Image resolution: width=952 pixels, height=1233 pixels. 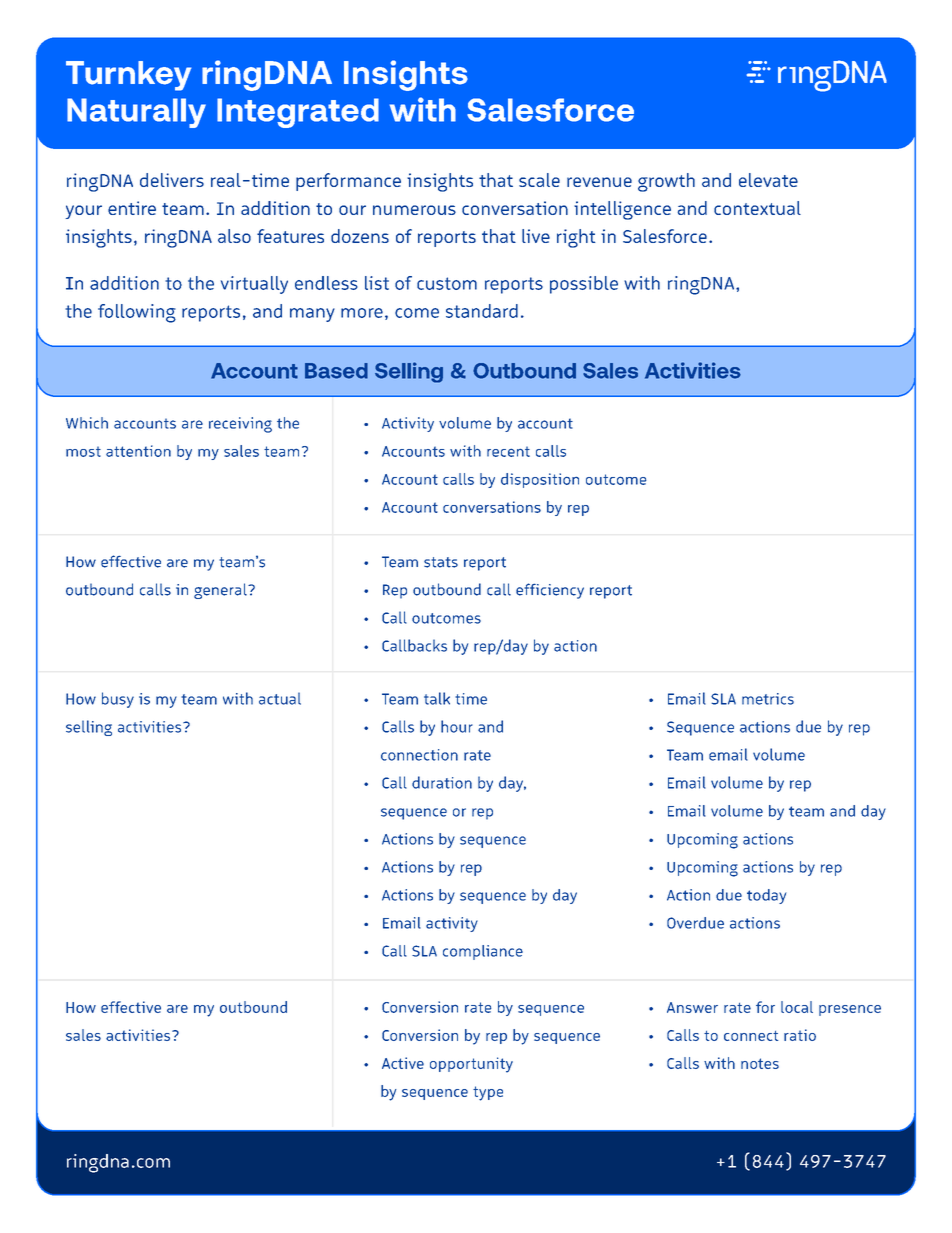 I want to click on metrics, so click(x=768, y=699).
